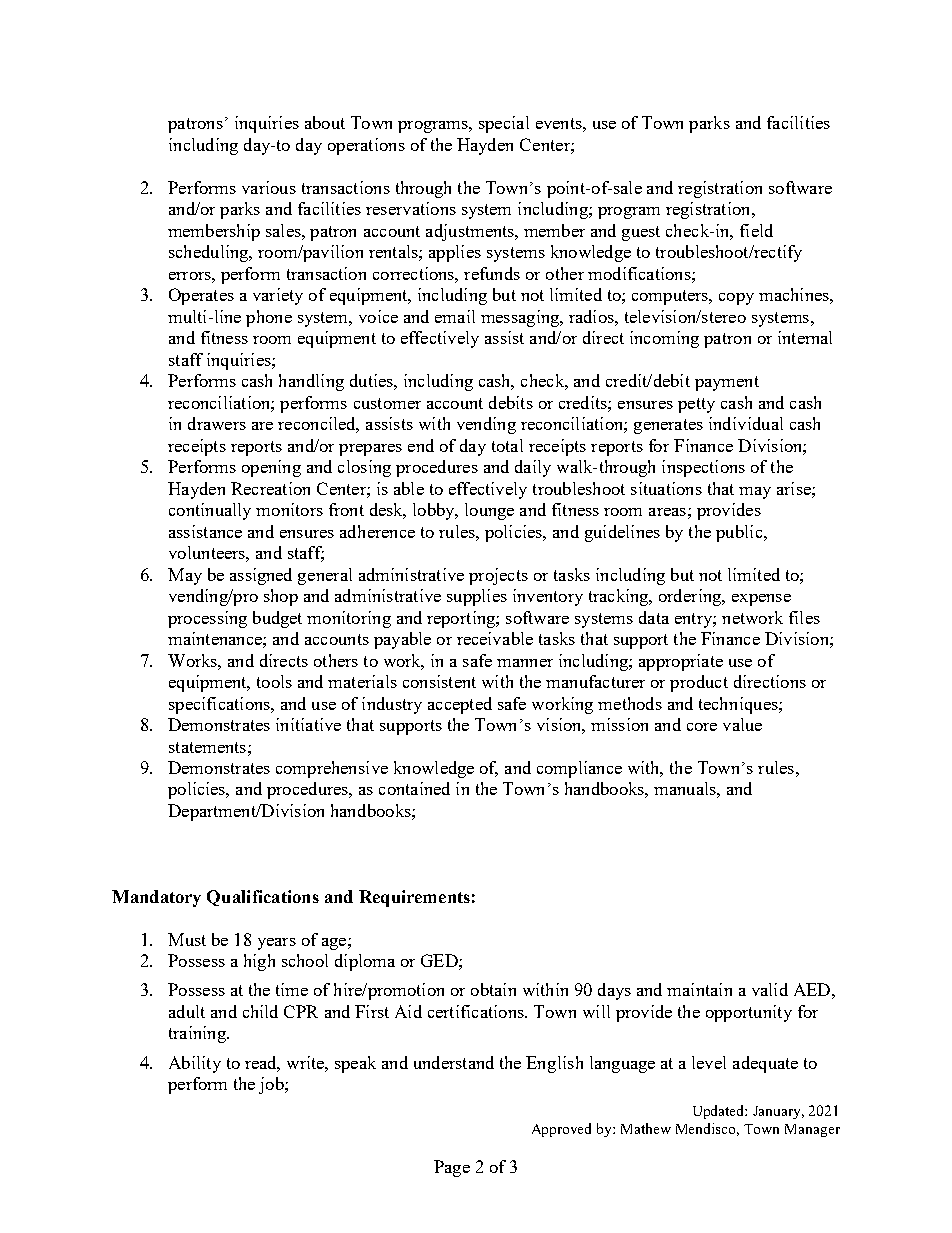 This screenshot has width=952, height=1233. Describe the element at coordinates (452, 1168) in the screenshot. I see `Page` at that location.
